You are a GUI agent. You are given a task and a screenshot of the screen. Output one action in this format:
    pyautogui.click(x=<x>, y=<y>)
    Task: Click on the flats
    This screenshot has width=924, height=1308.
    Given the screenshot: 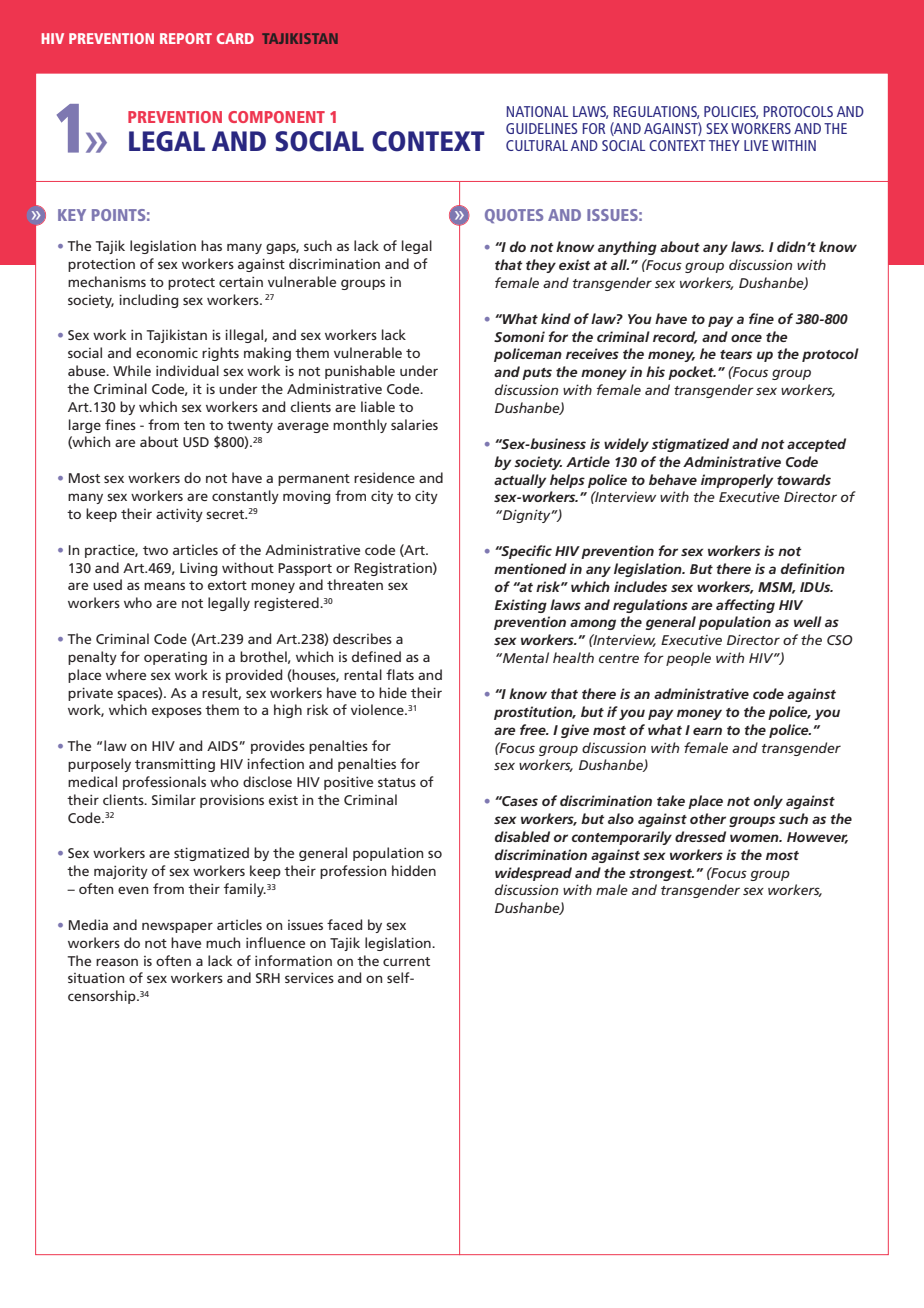 What is the action you would take?
    pyautogui.click(x=400, y=674)
